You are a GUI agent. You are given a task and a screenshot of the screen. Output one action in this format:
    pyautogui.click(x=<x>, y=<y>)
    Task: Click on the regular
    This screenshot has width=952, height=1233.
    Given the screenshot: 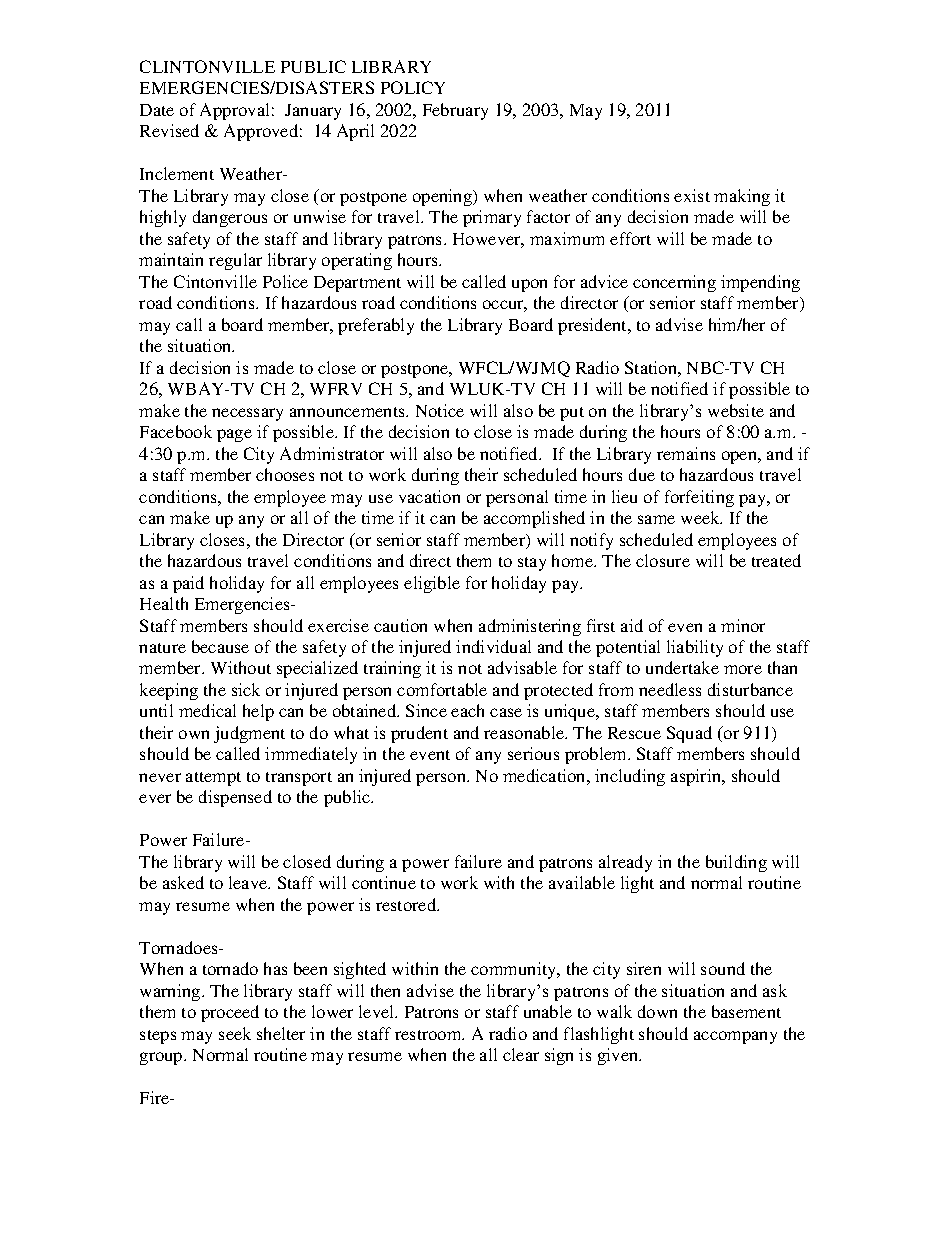 What is the action you would take?
    pyautogui.click(x=235, y=261)
